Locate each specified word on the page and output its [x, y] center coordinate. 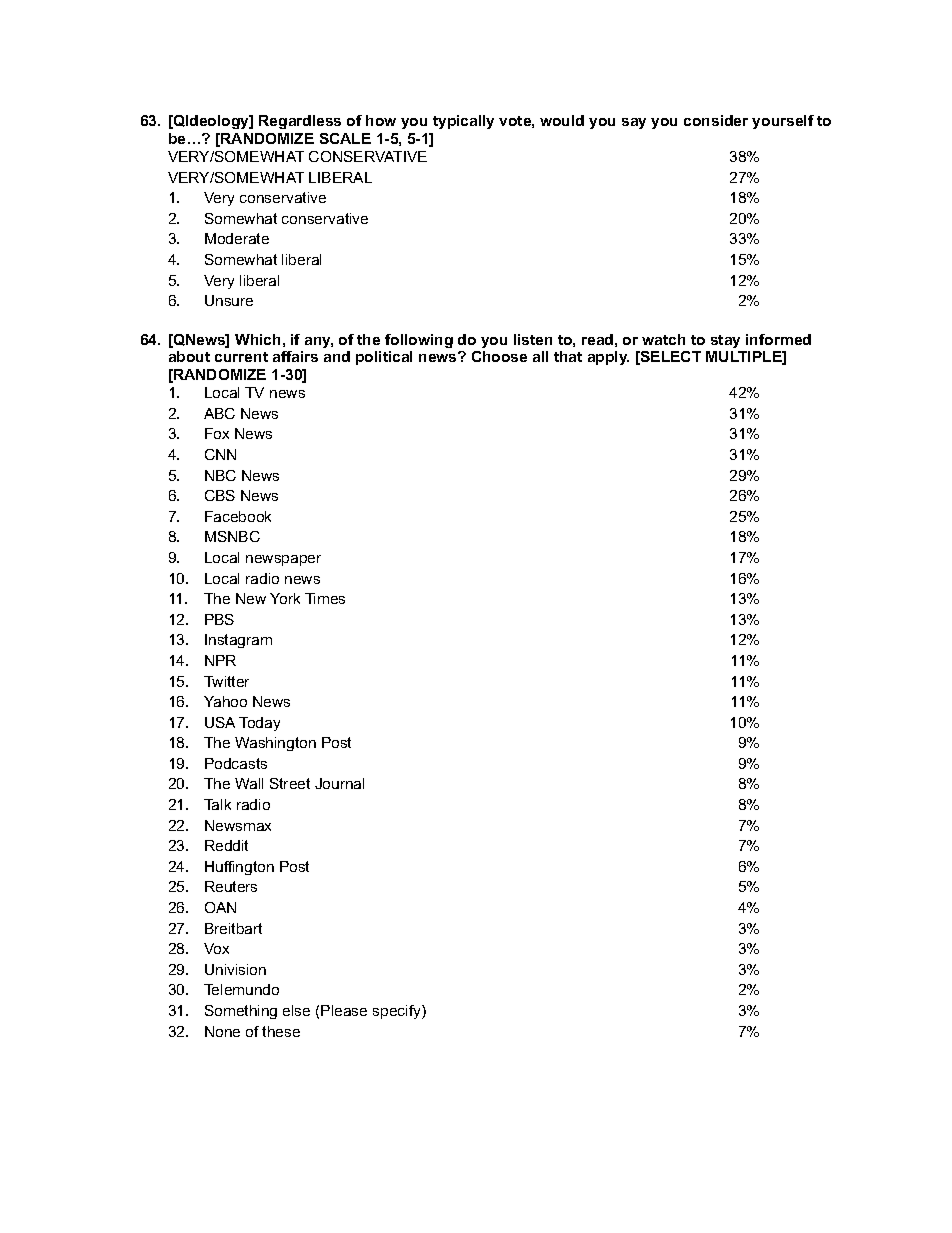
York [285, 598]
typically [463, 122]
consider [716, 120]
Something [241, 1012]
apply [608, 358]
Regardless [300, 122]
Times [325, 598]
